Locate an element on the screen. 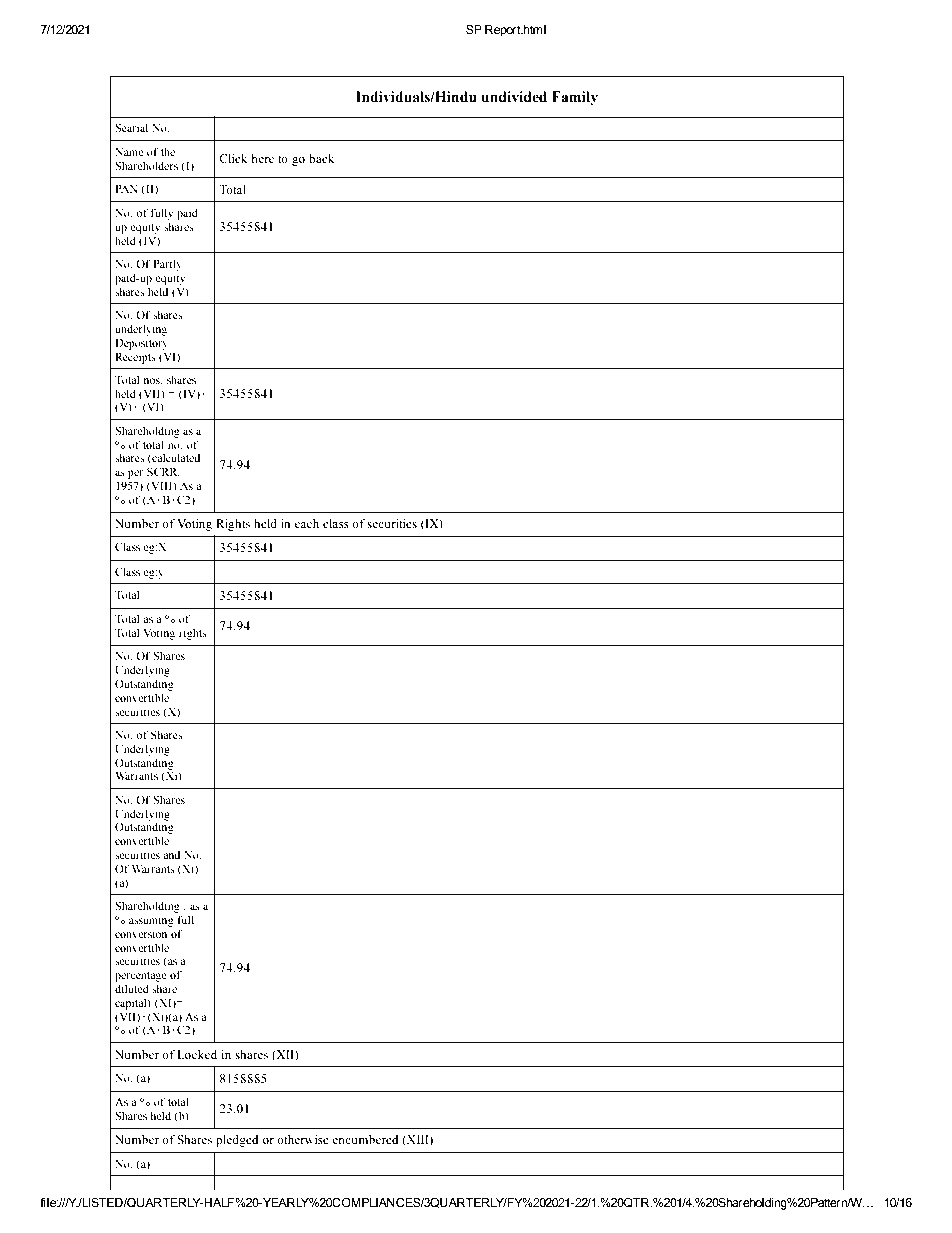 The width and height of the screenshot is (952, 1233). back is located at coordinates (321, 158).
